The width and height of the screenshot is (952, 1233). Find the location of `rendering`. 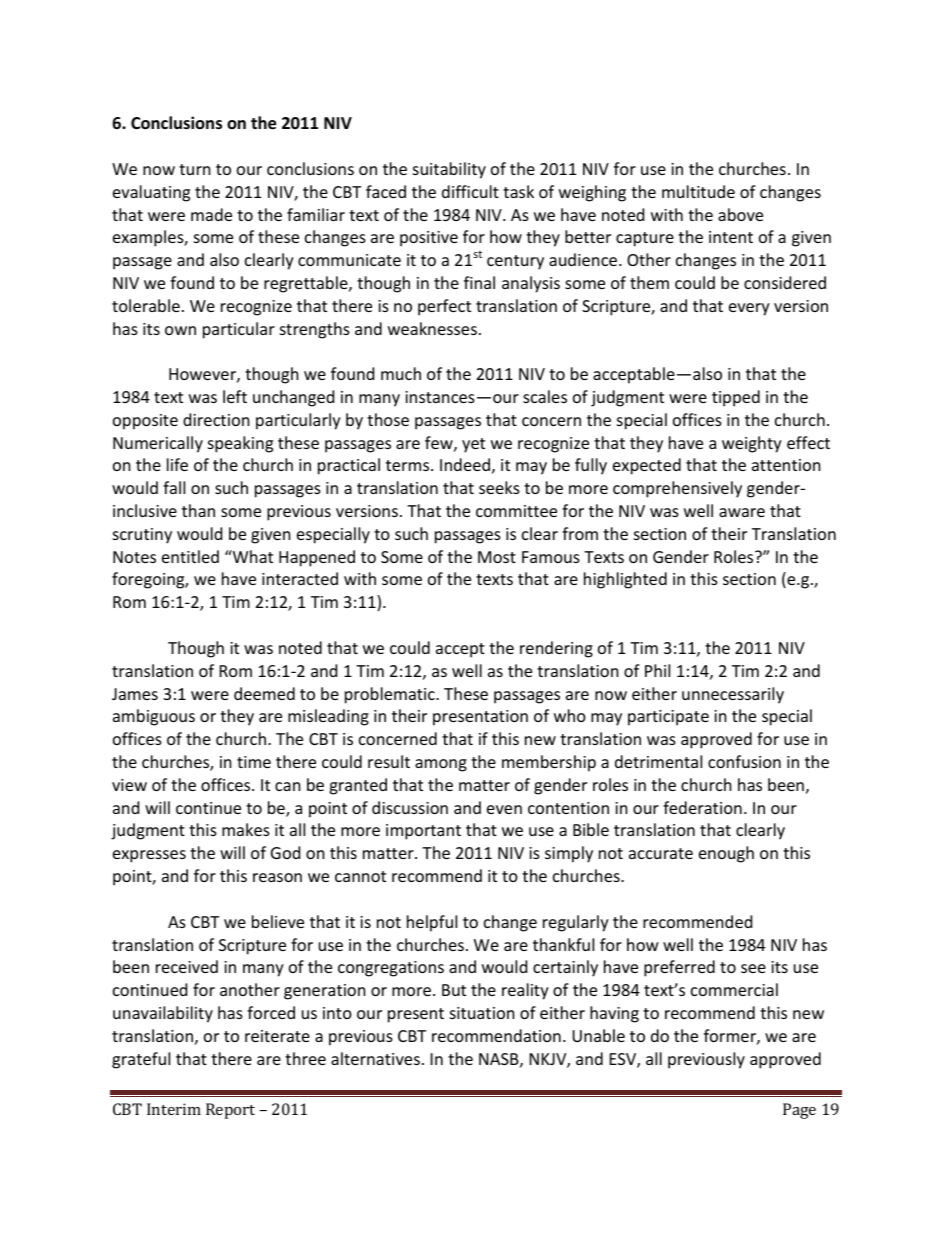

rendering is located at coordinates (556, 649).
